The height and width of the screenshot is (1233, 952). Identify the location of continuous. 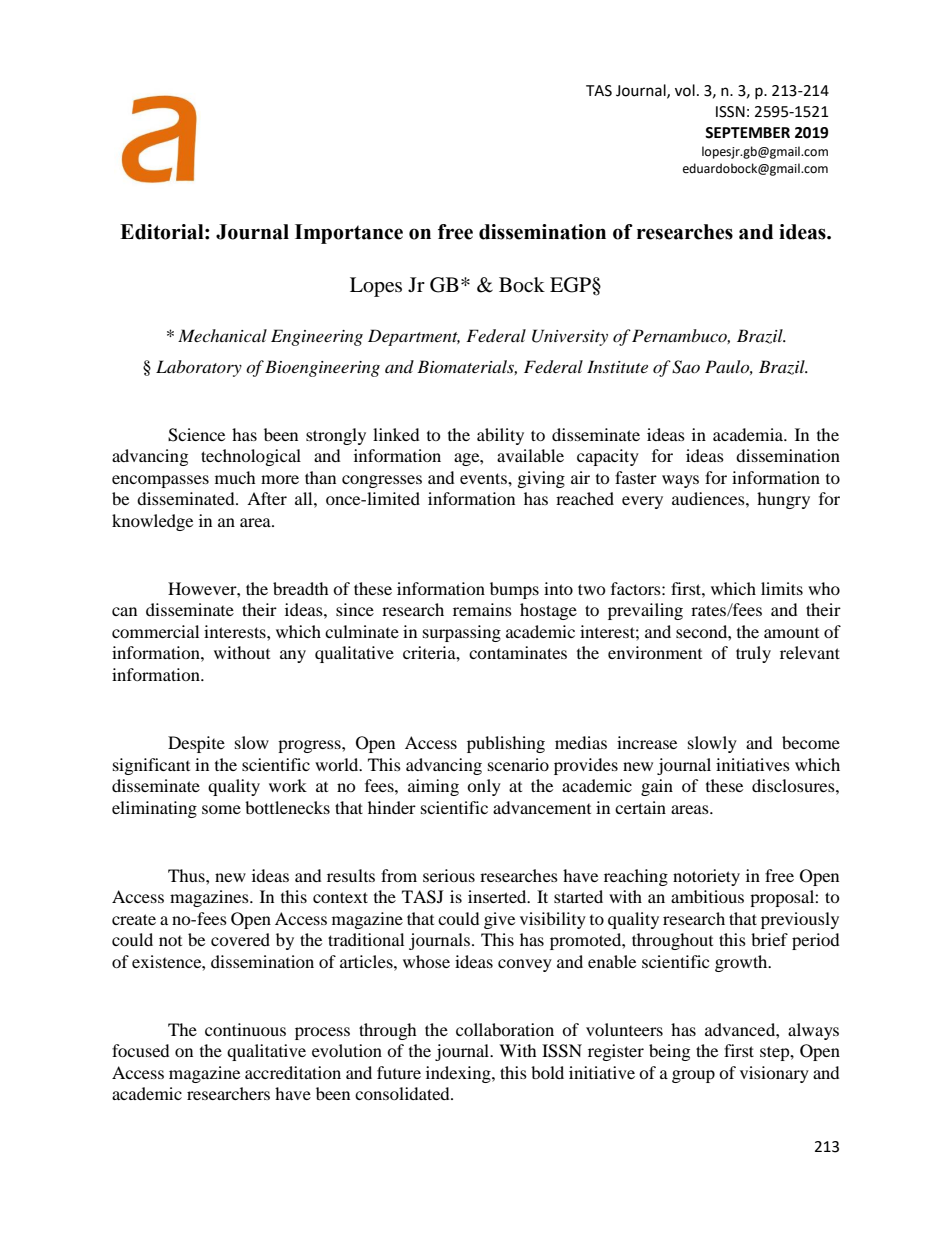
(245, 1029).
